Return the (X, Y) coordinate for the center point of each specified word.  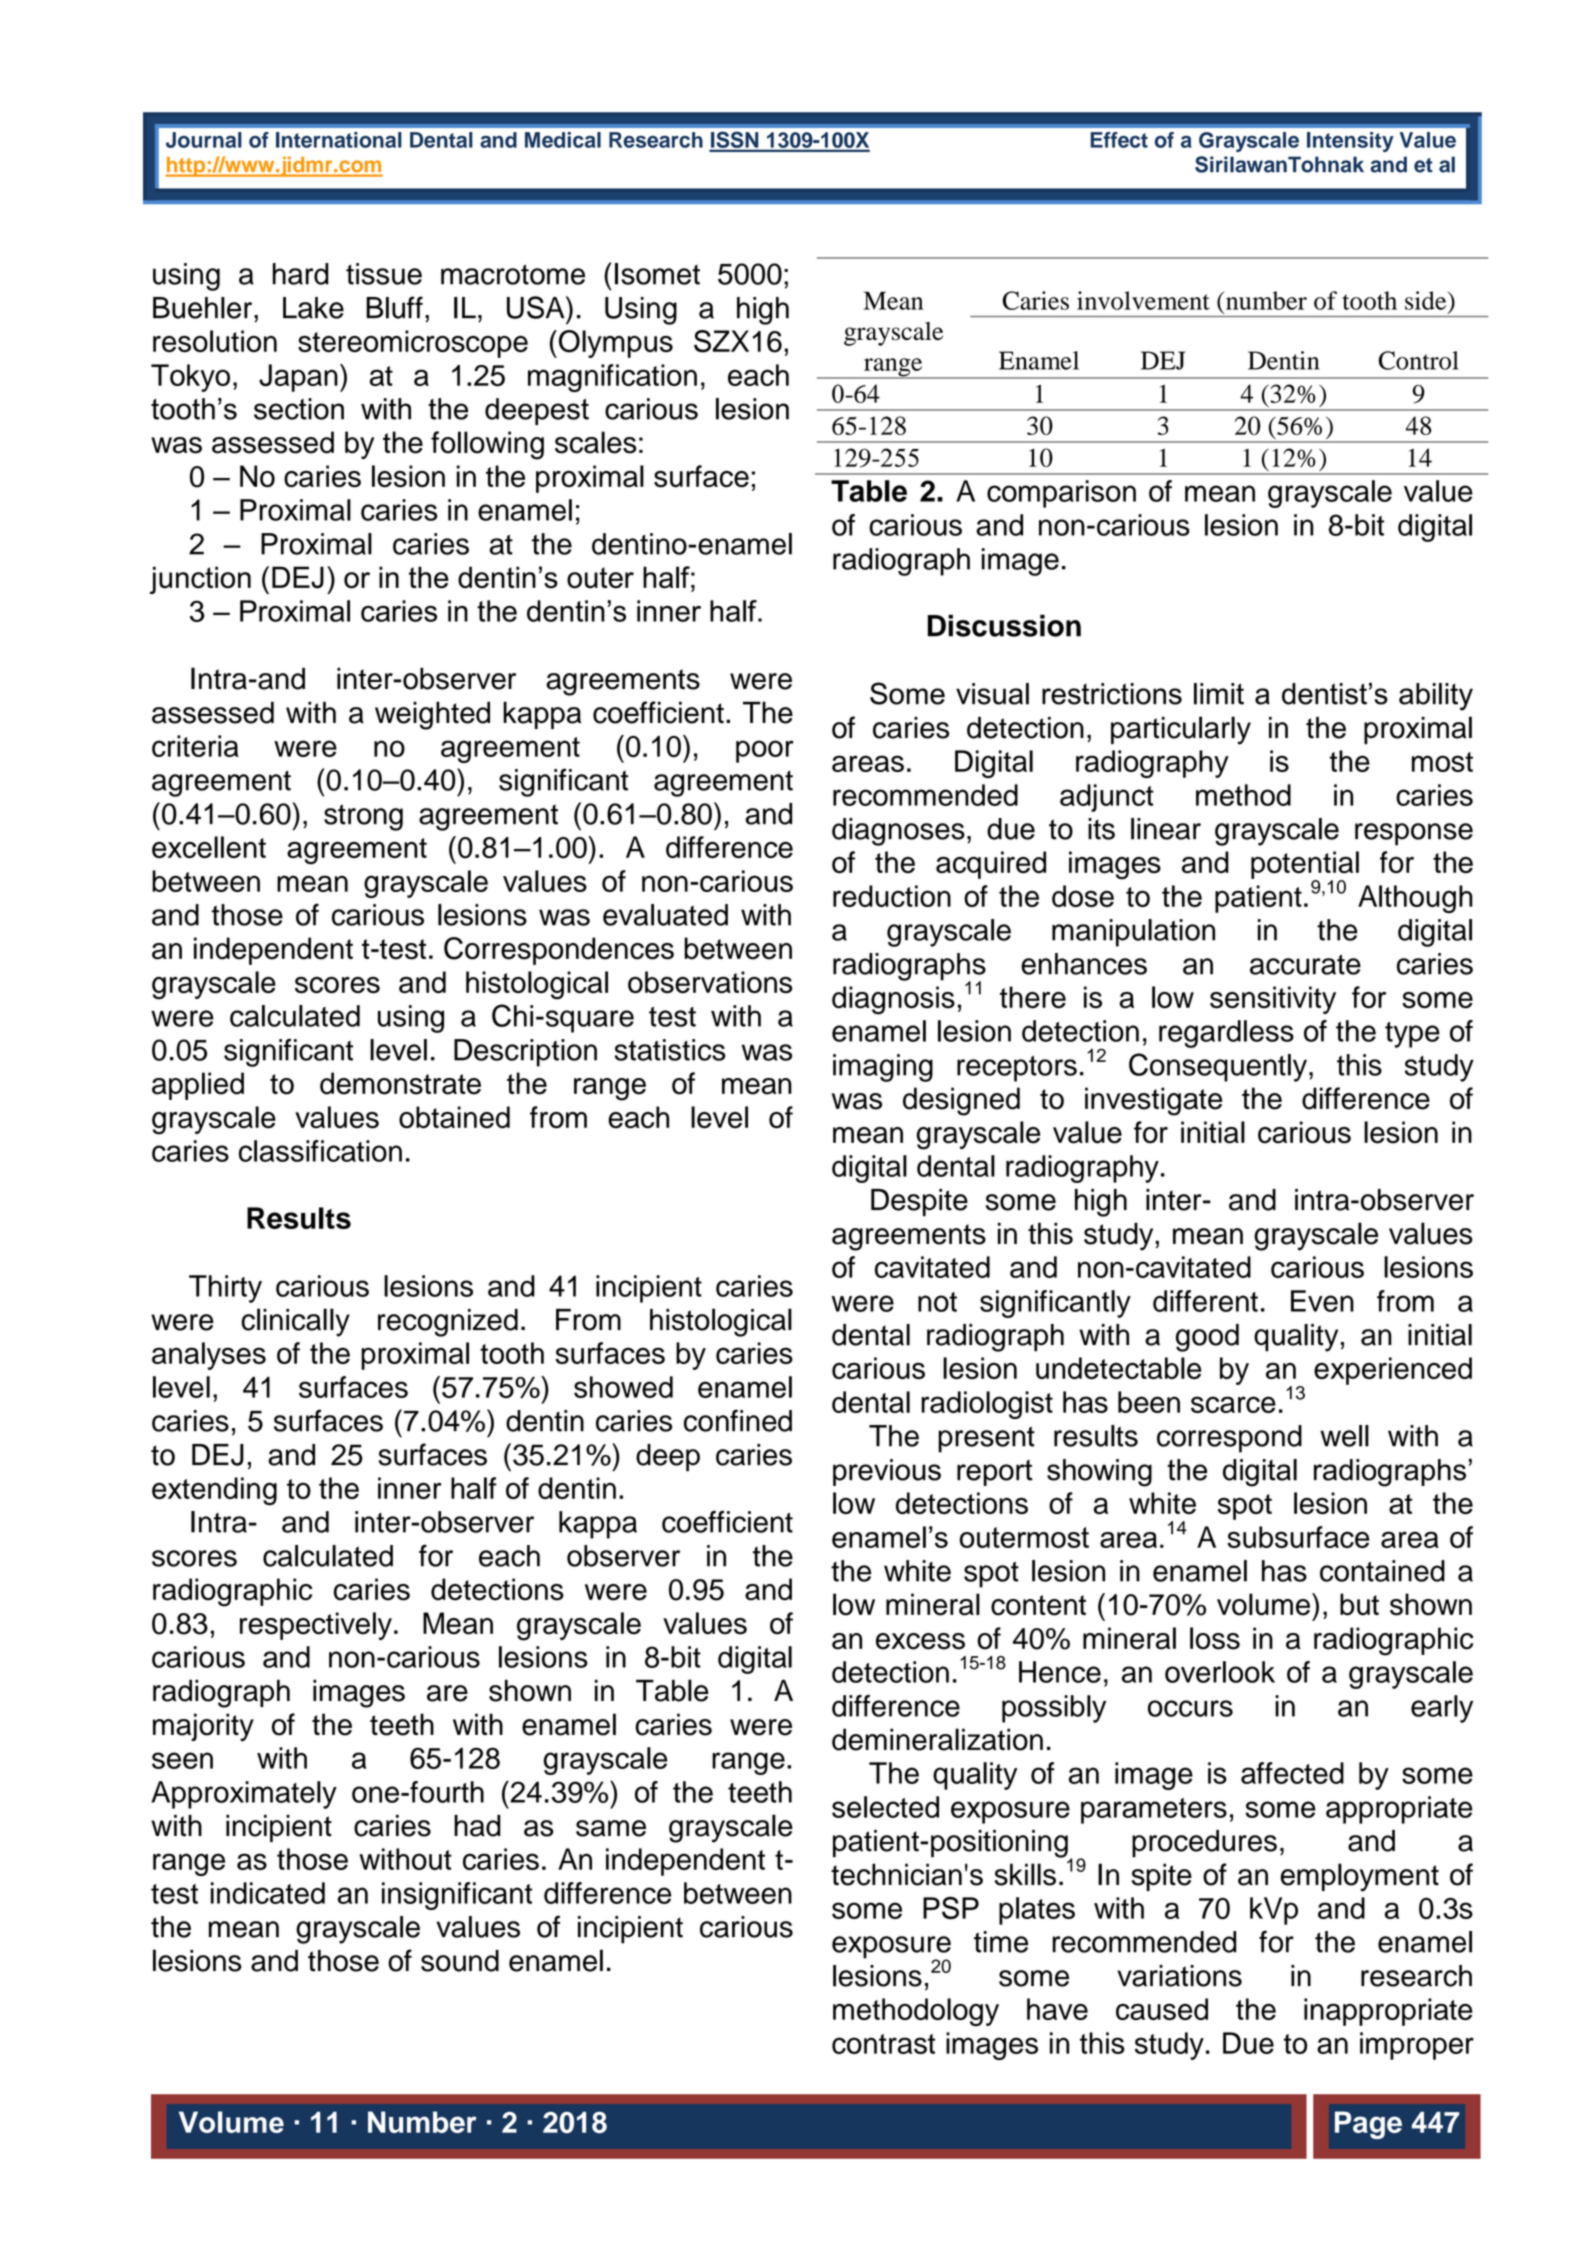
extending (214, 1491)
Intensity (1350, 142)
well (1344, 1436)
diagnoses (898, 832)
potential (1305, 866)
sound (460, 1961)
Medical (563, 140)
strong (363, 817)
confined (738, 1420)
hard (301, 274)
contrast (883, 2044)
